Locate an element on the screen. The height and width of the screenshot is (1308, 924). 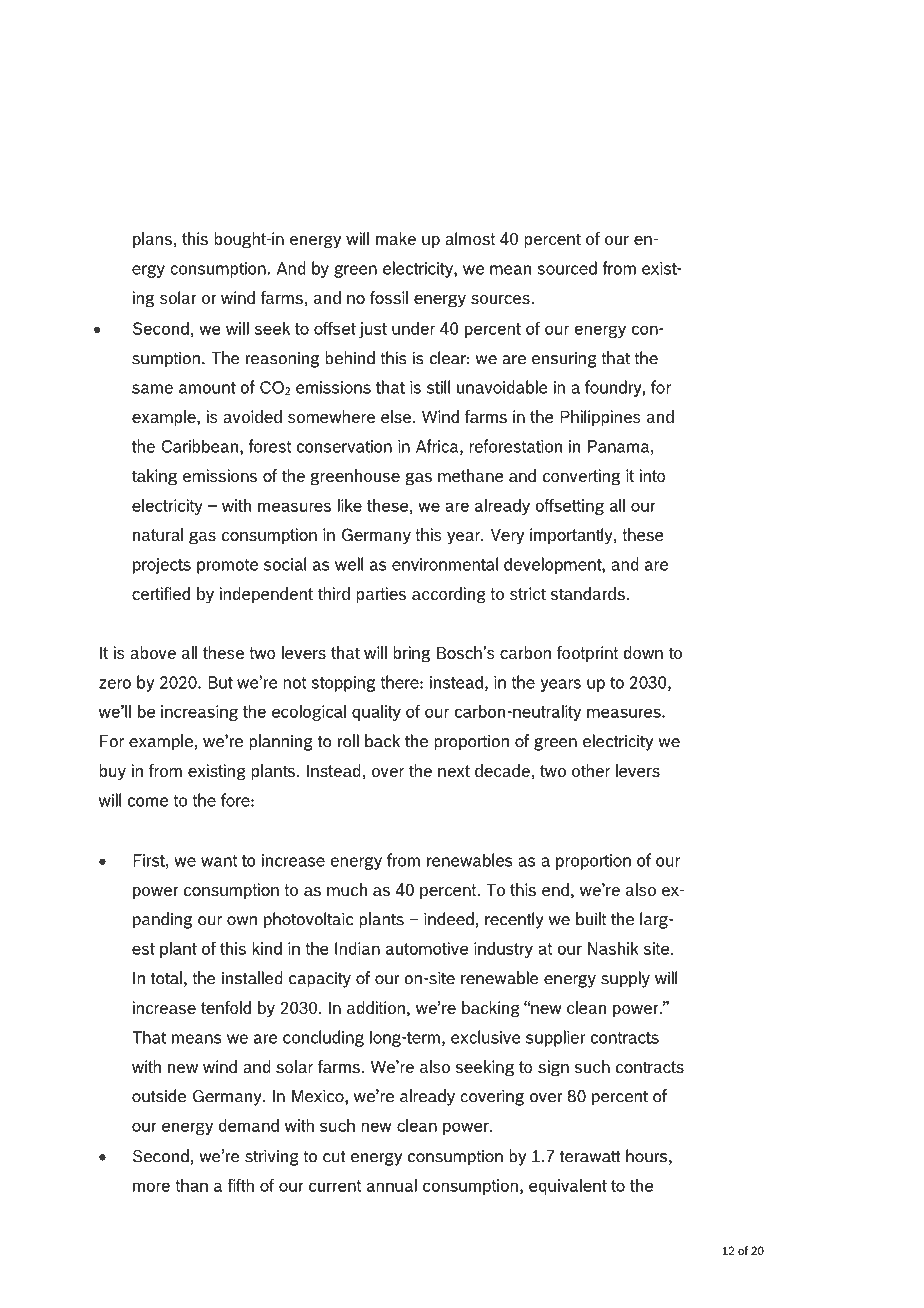
projects is located at coordinates (162, 566).
